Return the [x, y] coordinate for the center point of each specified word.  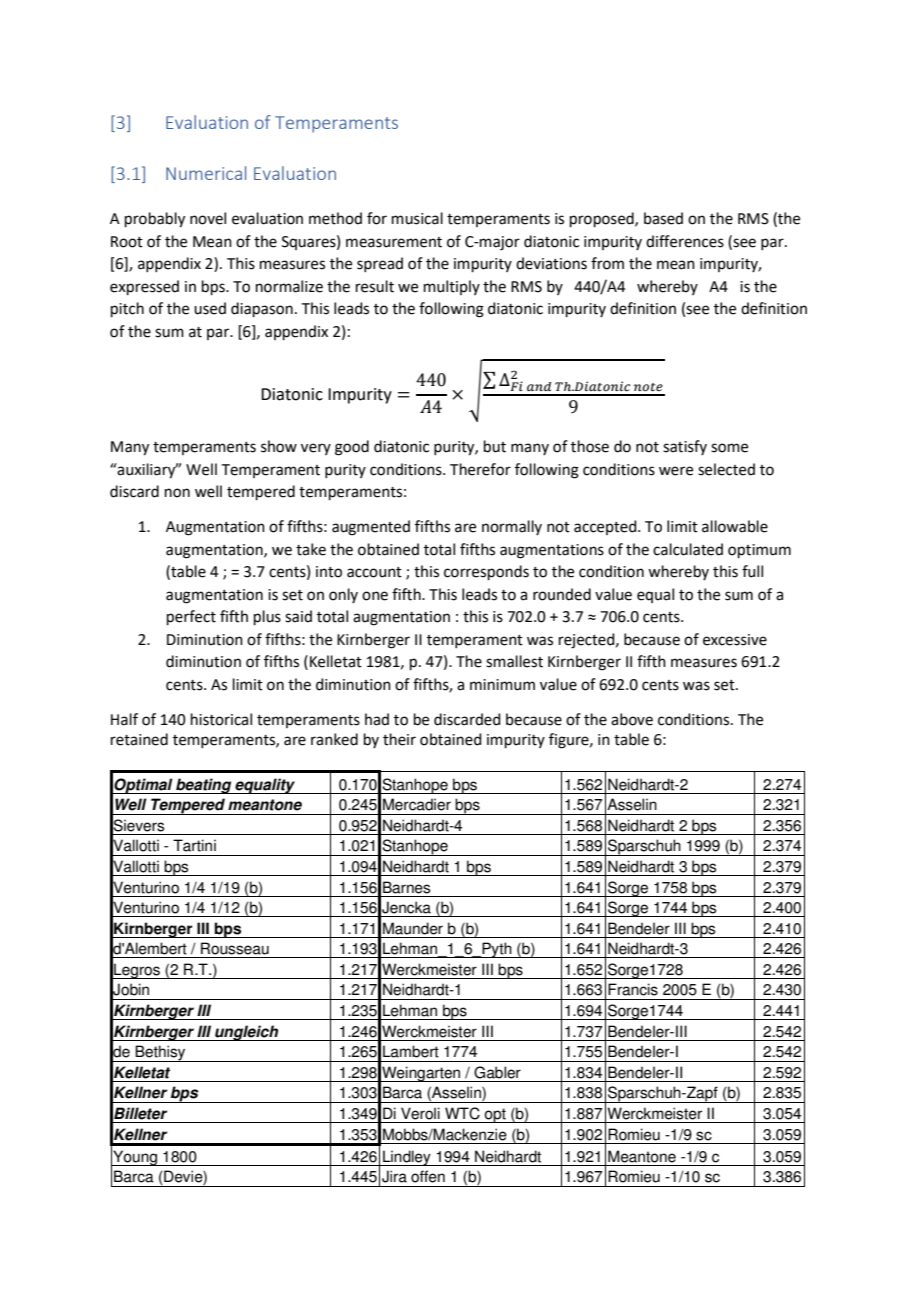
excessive [735, 640]
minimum [502, 685]
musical [417, 218]
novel [208, 218]
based [663, 218]
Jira [394, 1176]
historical [221, 719]
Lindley [407, 1158]
